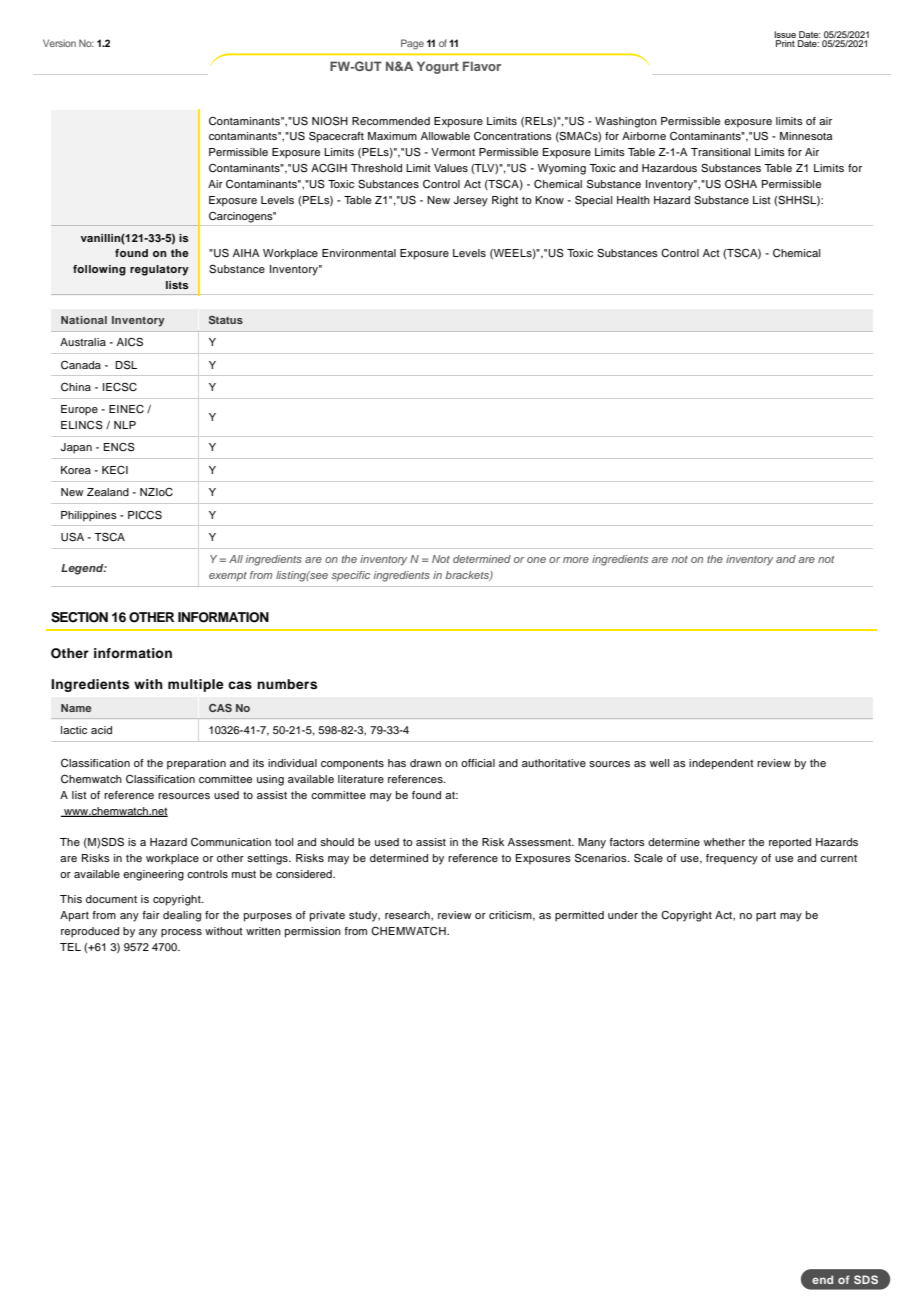 This screenshot has width=924, height=1308. What do you see at coordinates (350, 576) in the screenshot?
I see `specific` at bounding box center [350, 576].
